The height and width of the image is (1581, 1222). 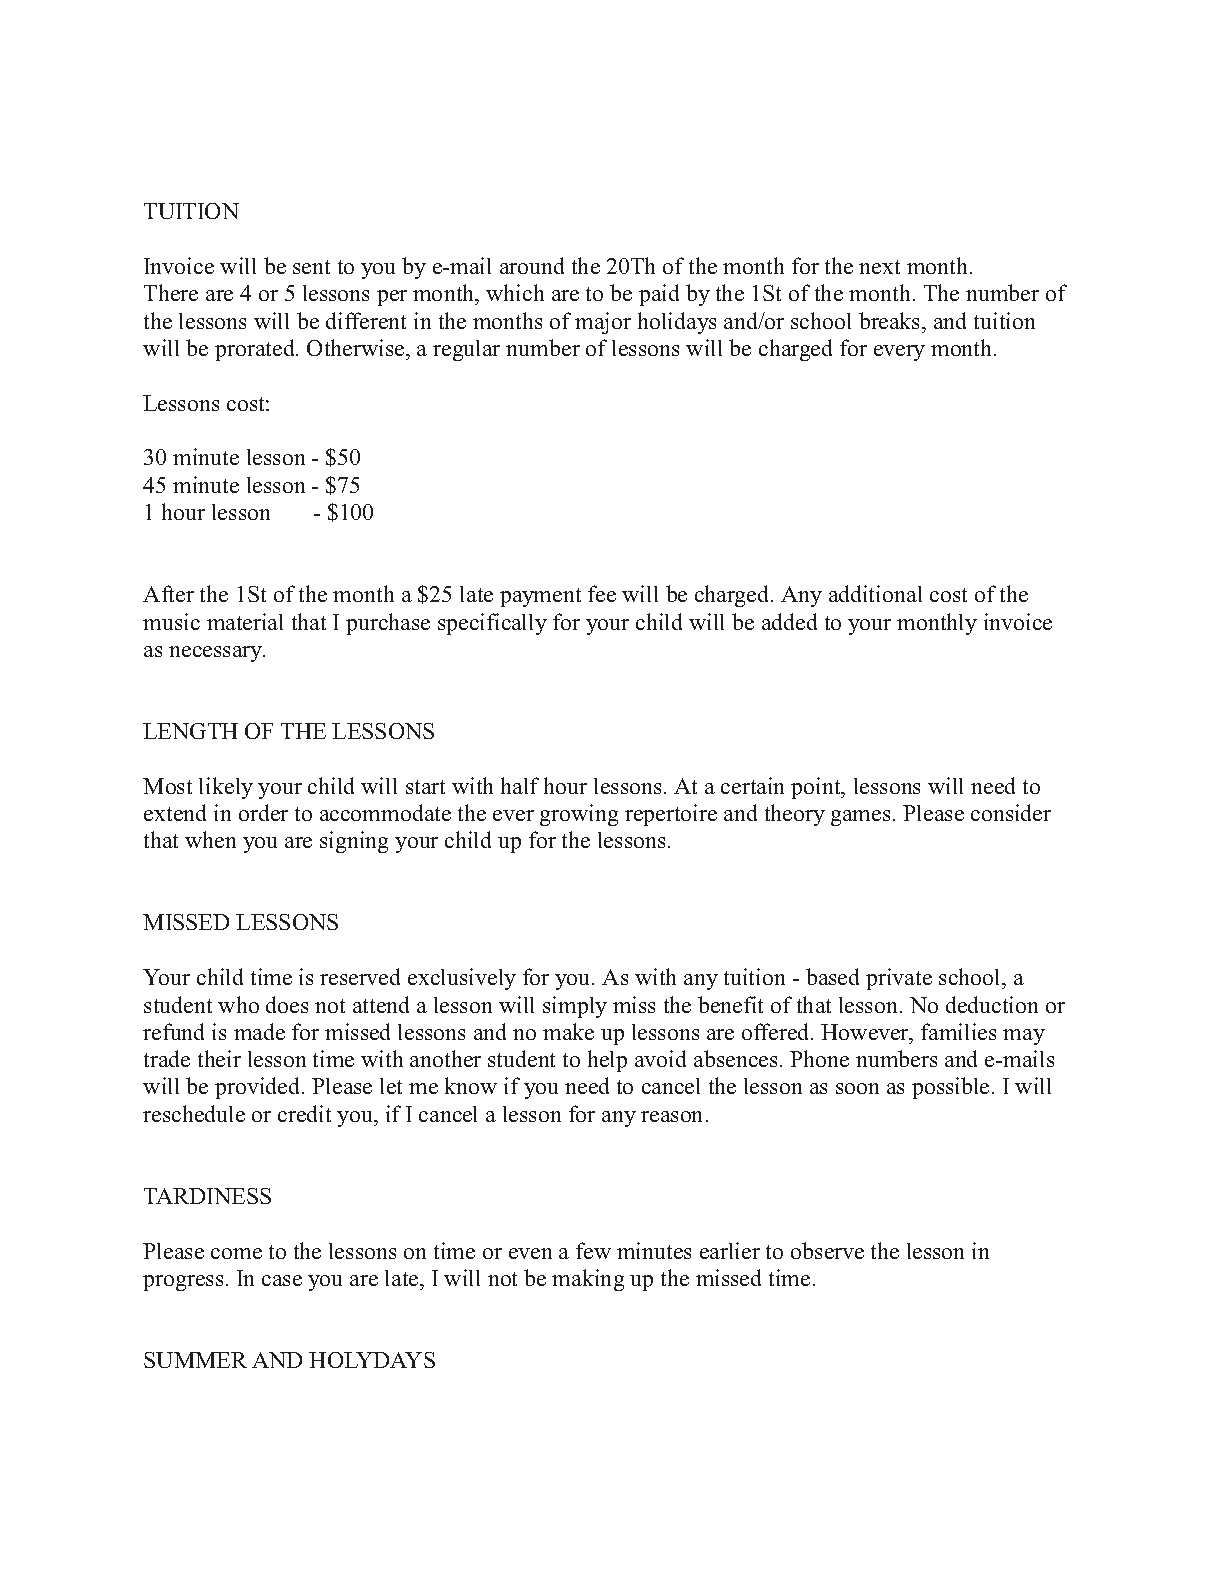 I want to click on help, so click(x=607, y=1061).
